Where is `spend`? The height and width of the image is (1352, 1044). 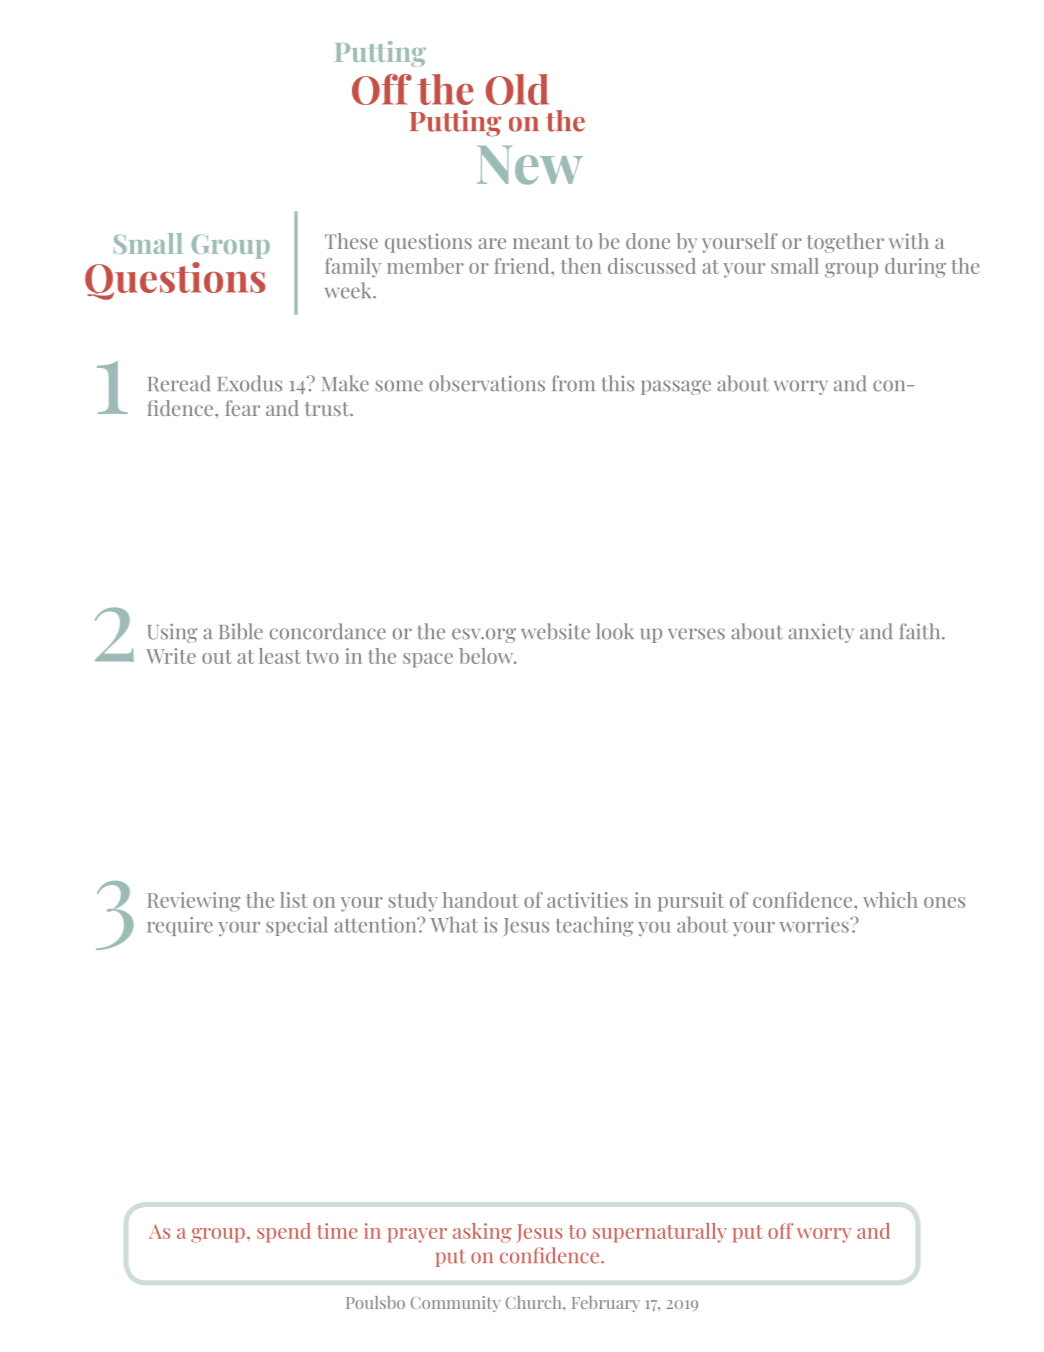 spend is located at coordinates (284, 1233).
